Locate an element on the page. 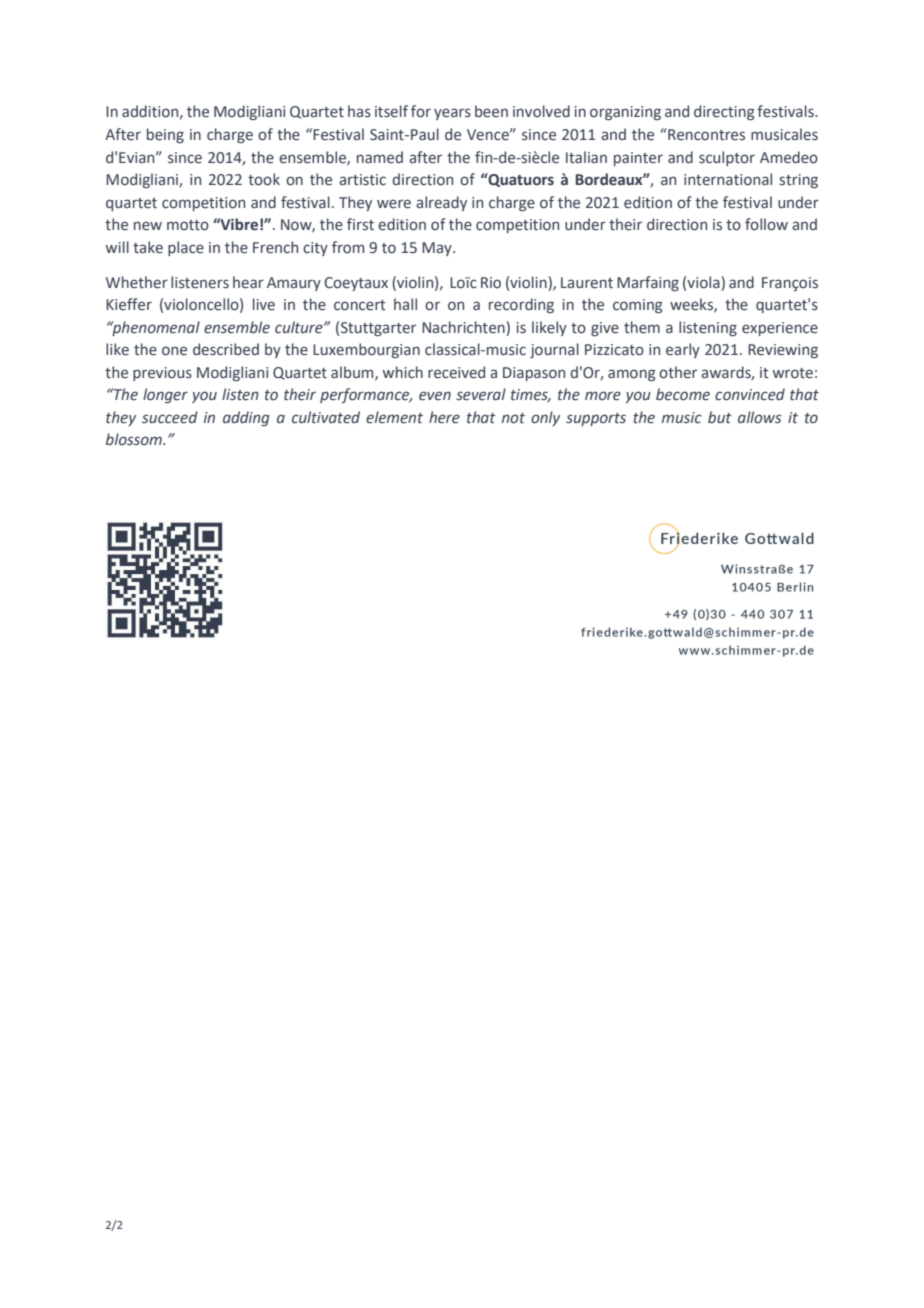 The width and height of the document is (924, 1308). May is located at coordinates (438, 249).
